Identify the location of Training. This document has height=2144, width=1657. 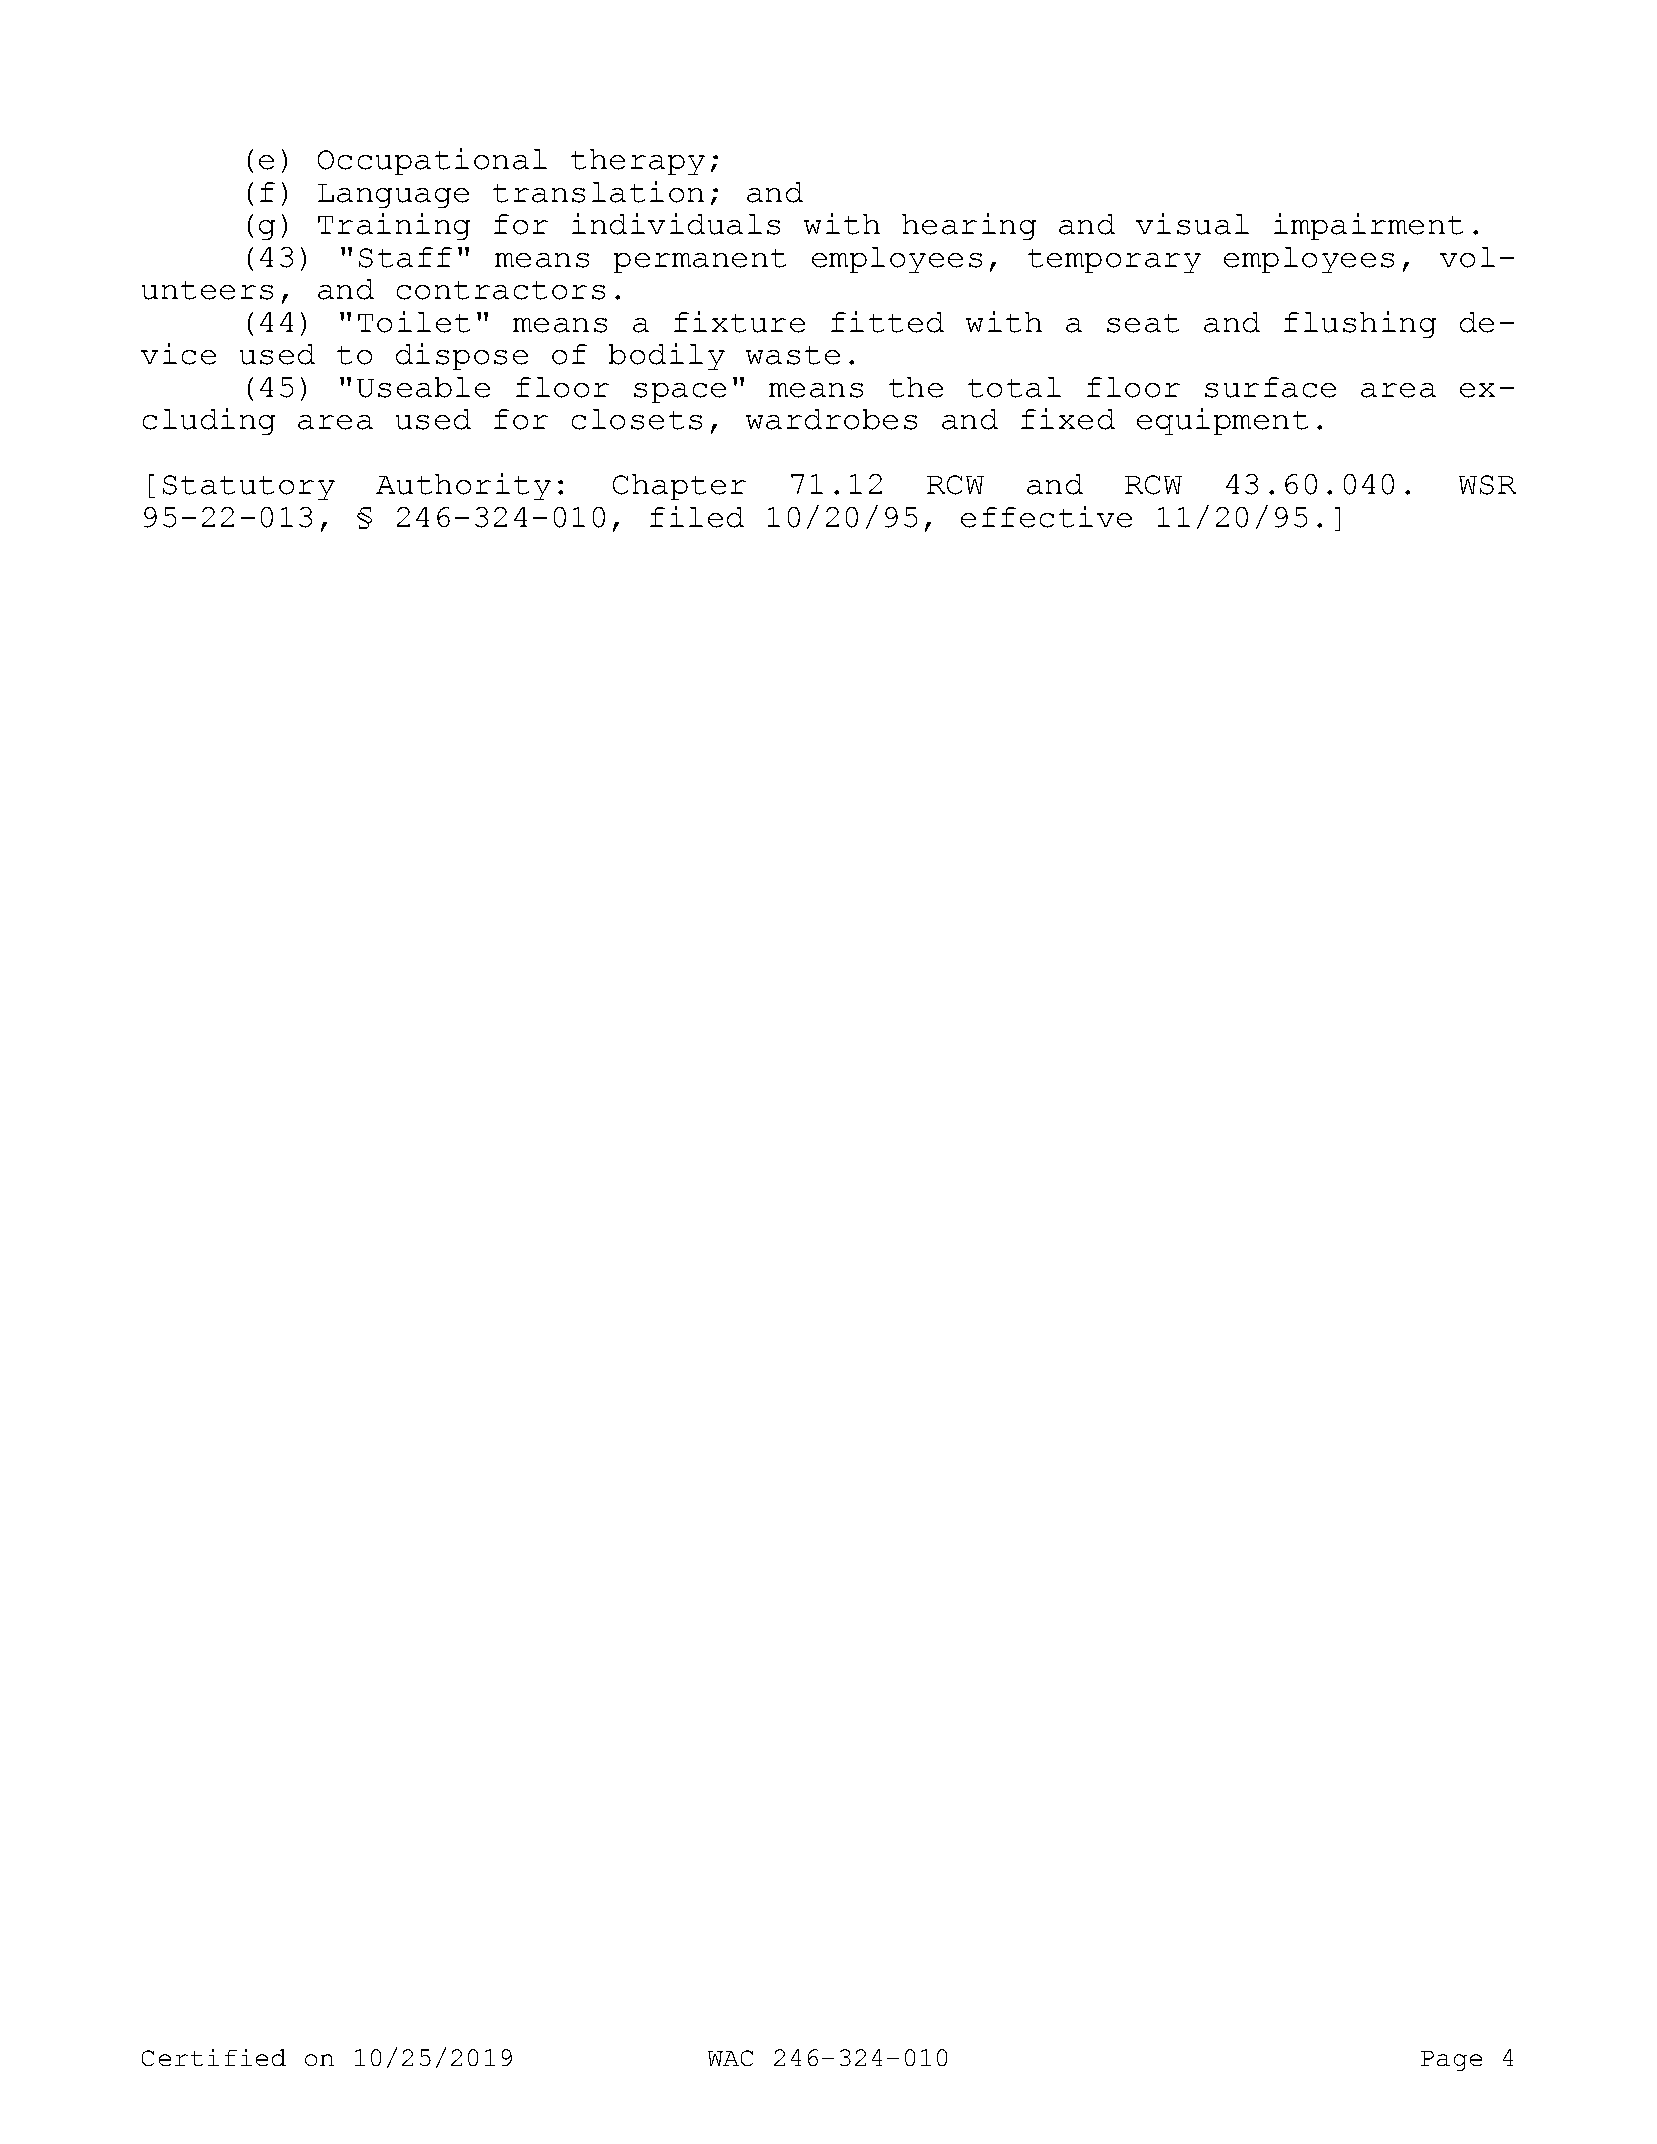
(394, 226).
